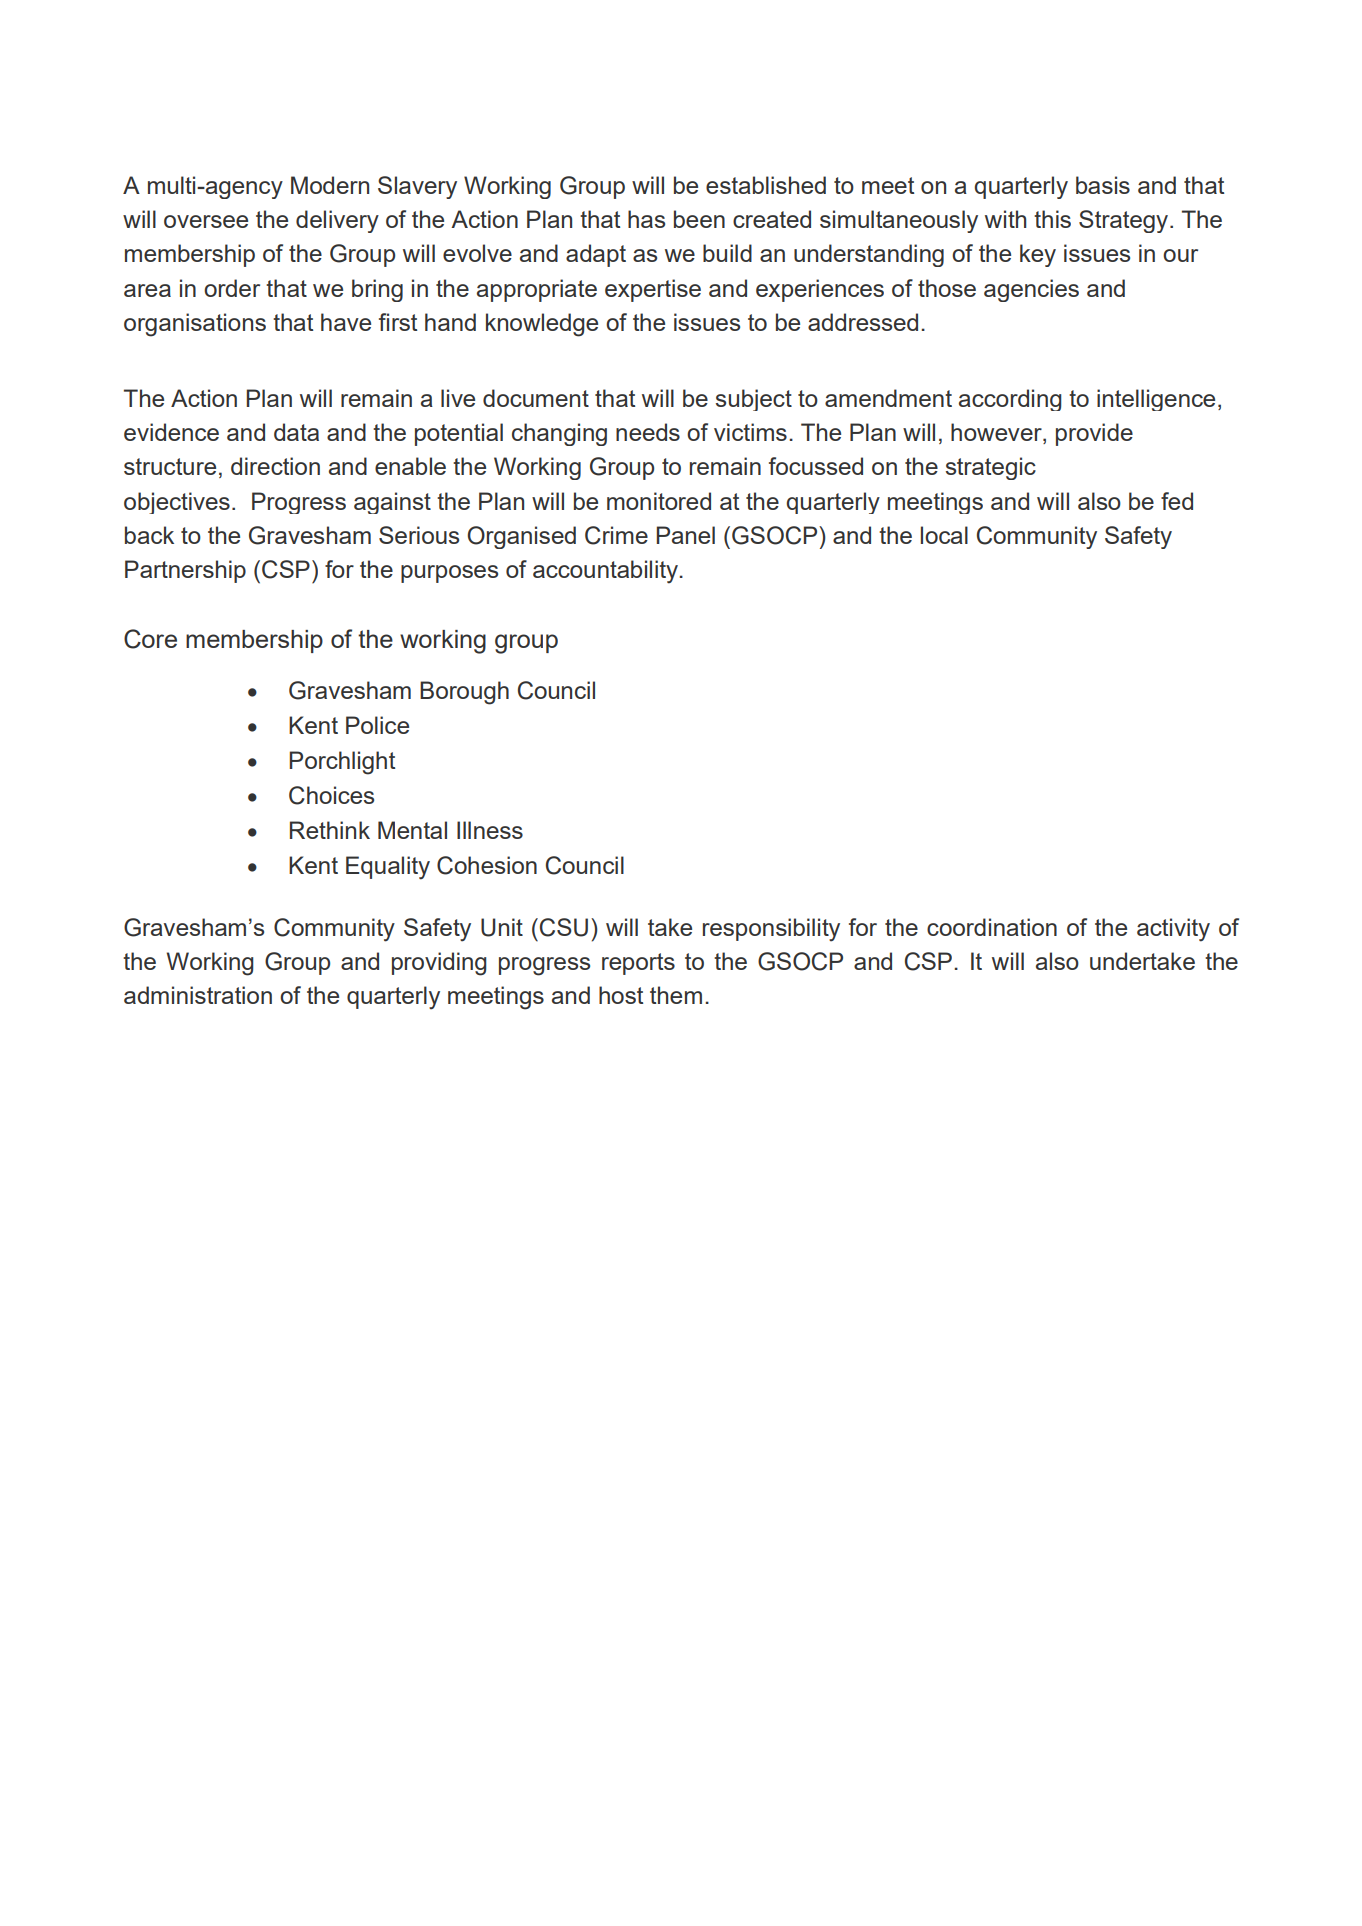 The width and height of the screenshot is (1362, 1926). Describe the element at coordinates (185, 571) in the screenshot. I see `Partnership` at that location.
